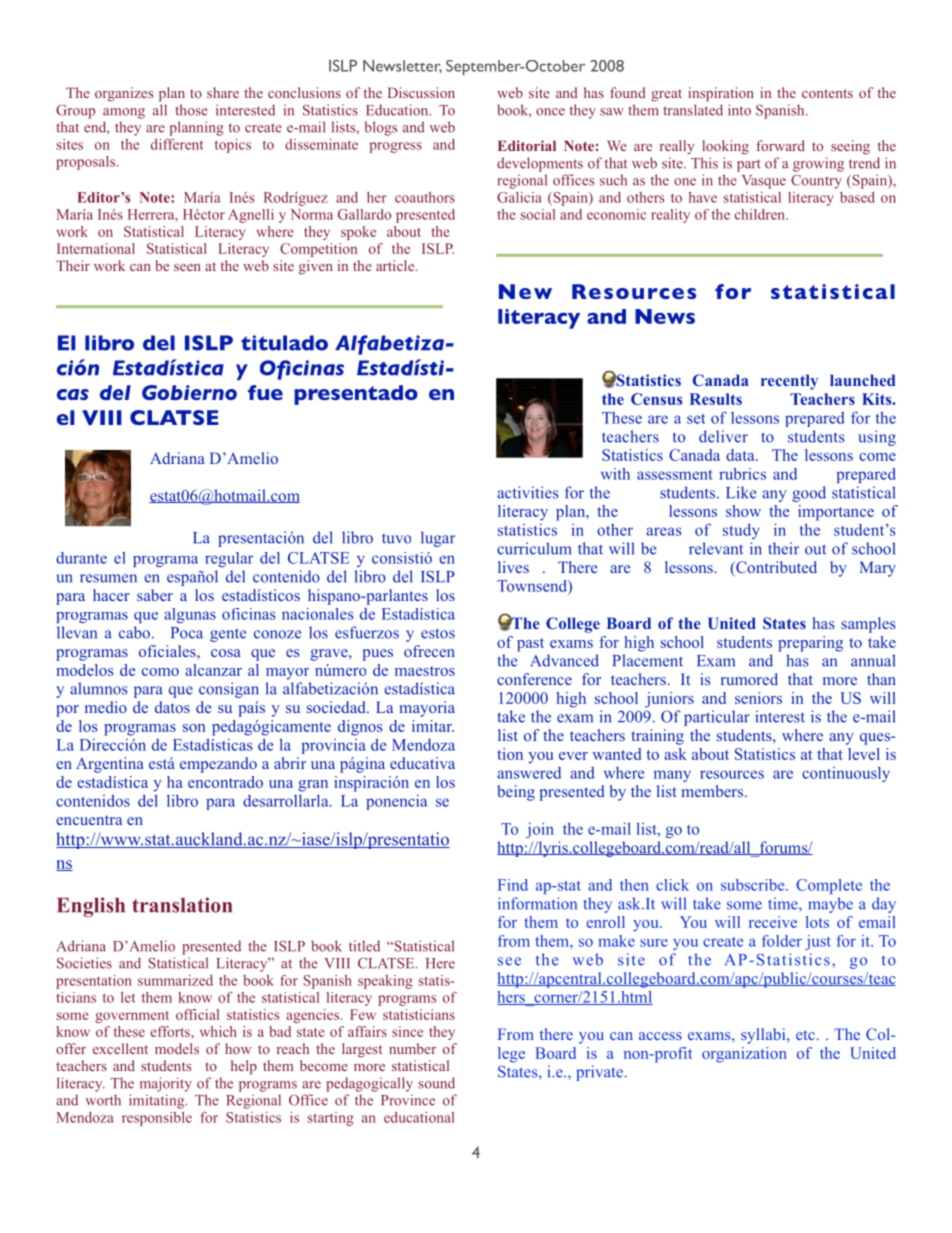 This screenshot has height=1233, width=952. I want to click on Discussion, so click(421, 92).
